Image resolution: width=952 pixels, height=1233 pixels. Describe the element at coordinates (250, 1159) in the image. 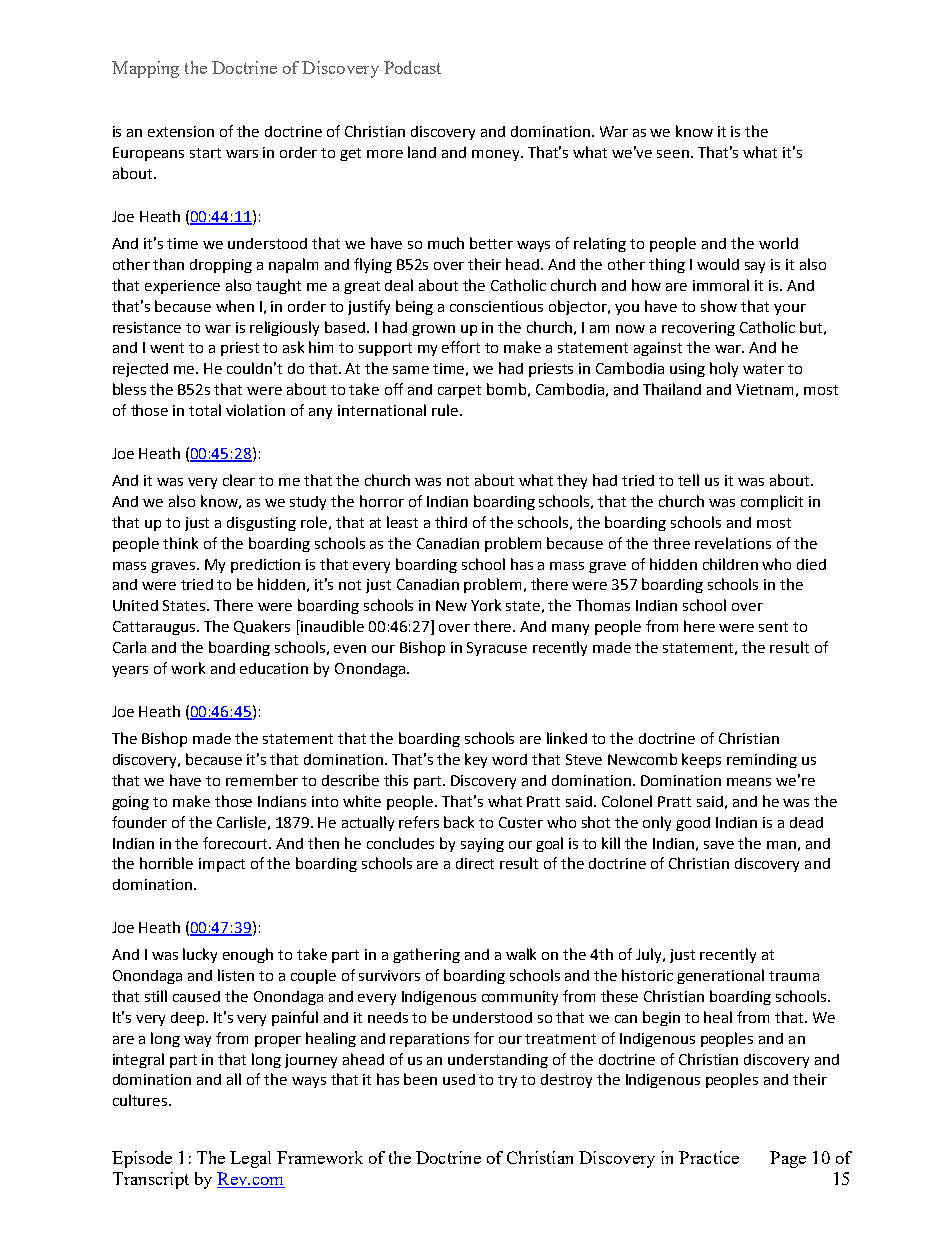

I see `Legal` at that location.
